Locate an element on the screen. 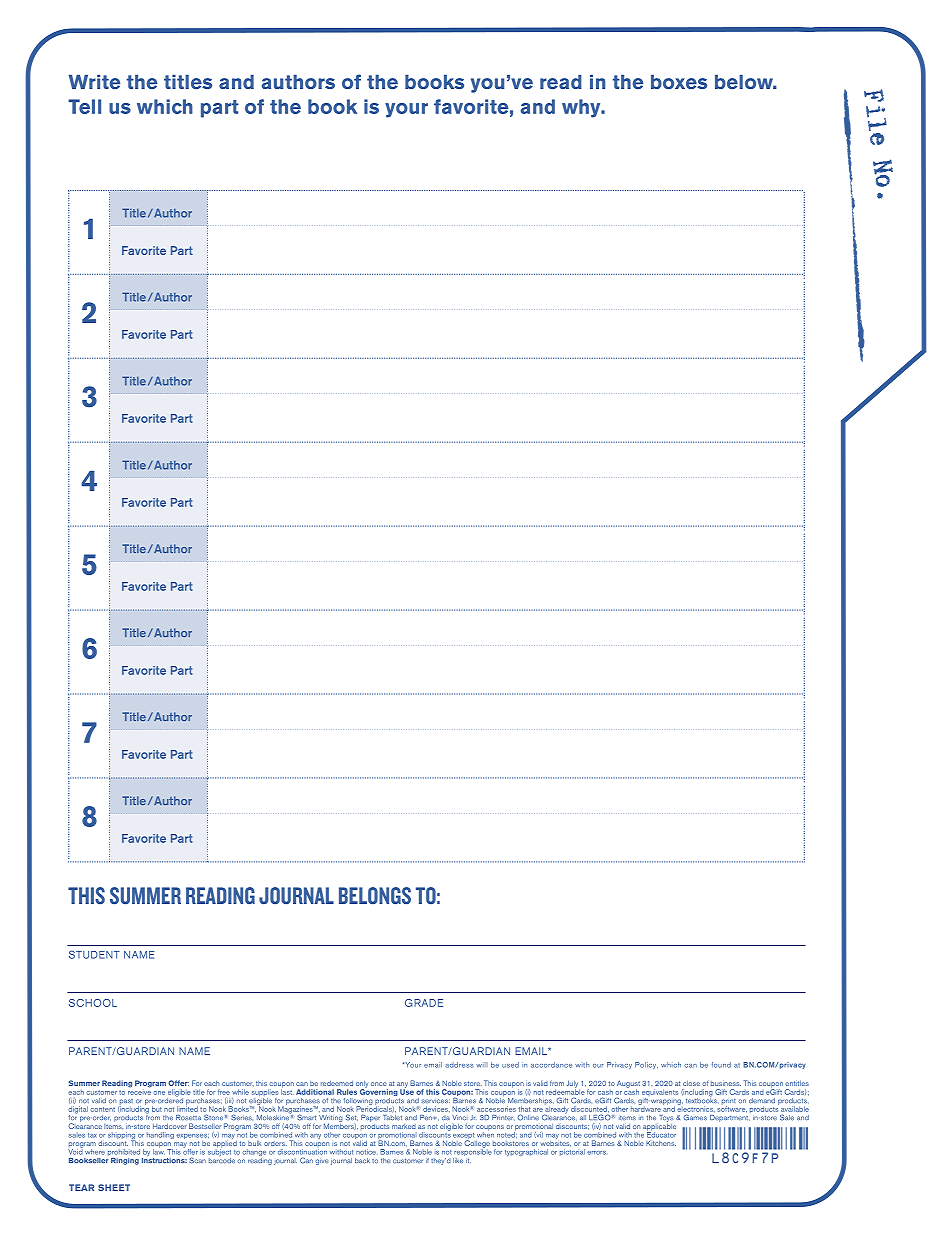 This screenshot has height=1233, width=952. boxes is located at coordinates (679, 82).
